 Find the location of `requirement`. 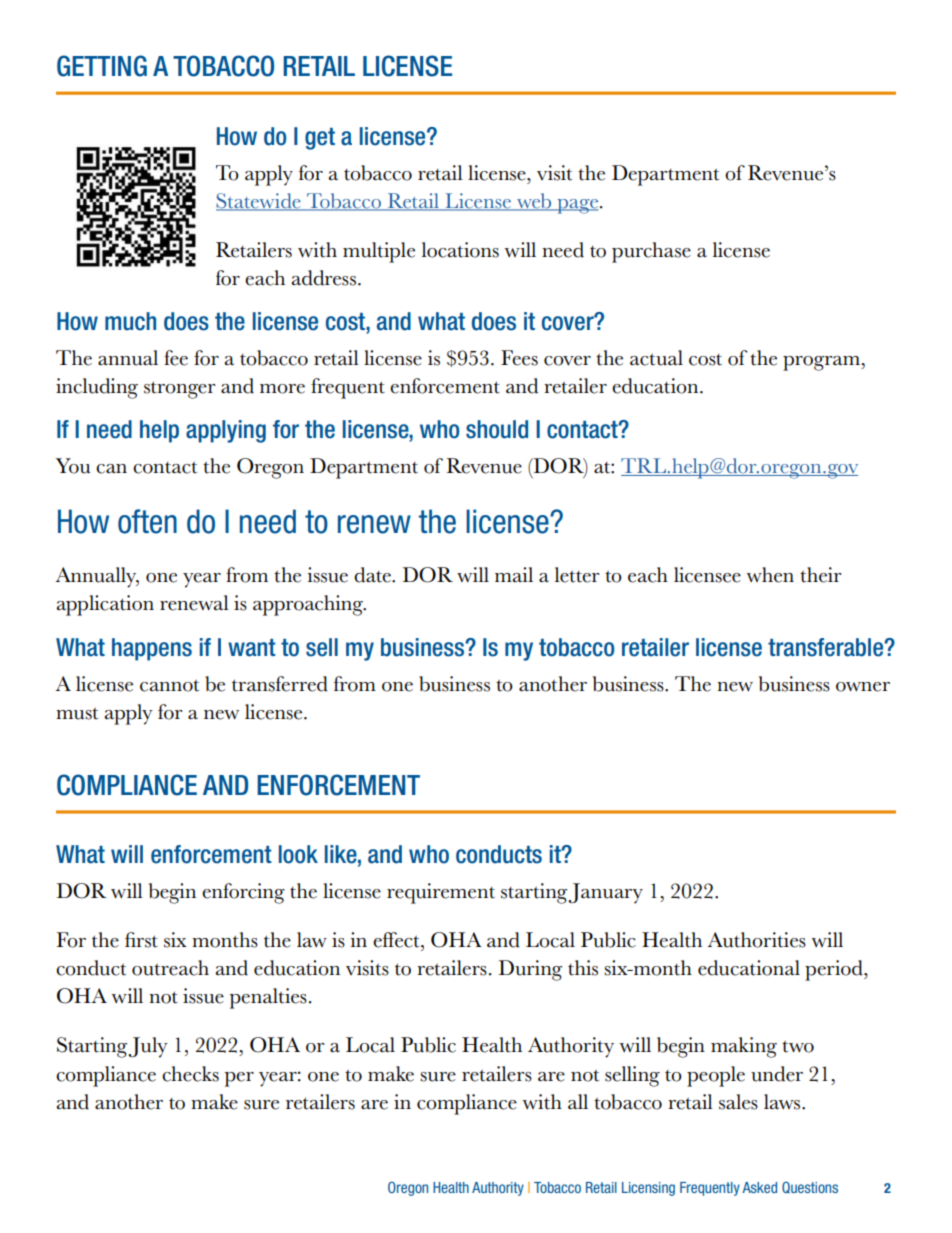

requirement is located at coordinates (441, 893).
